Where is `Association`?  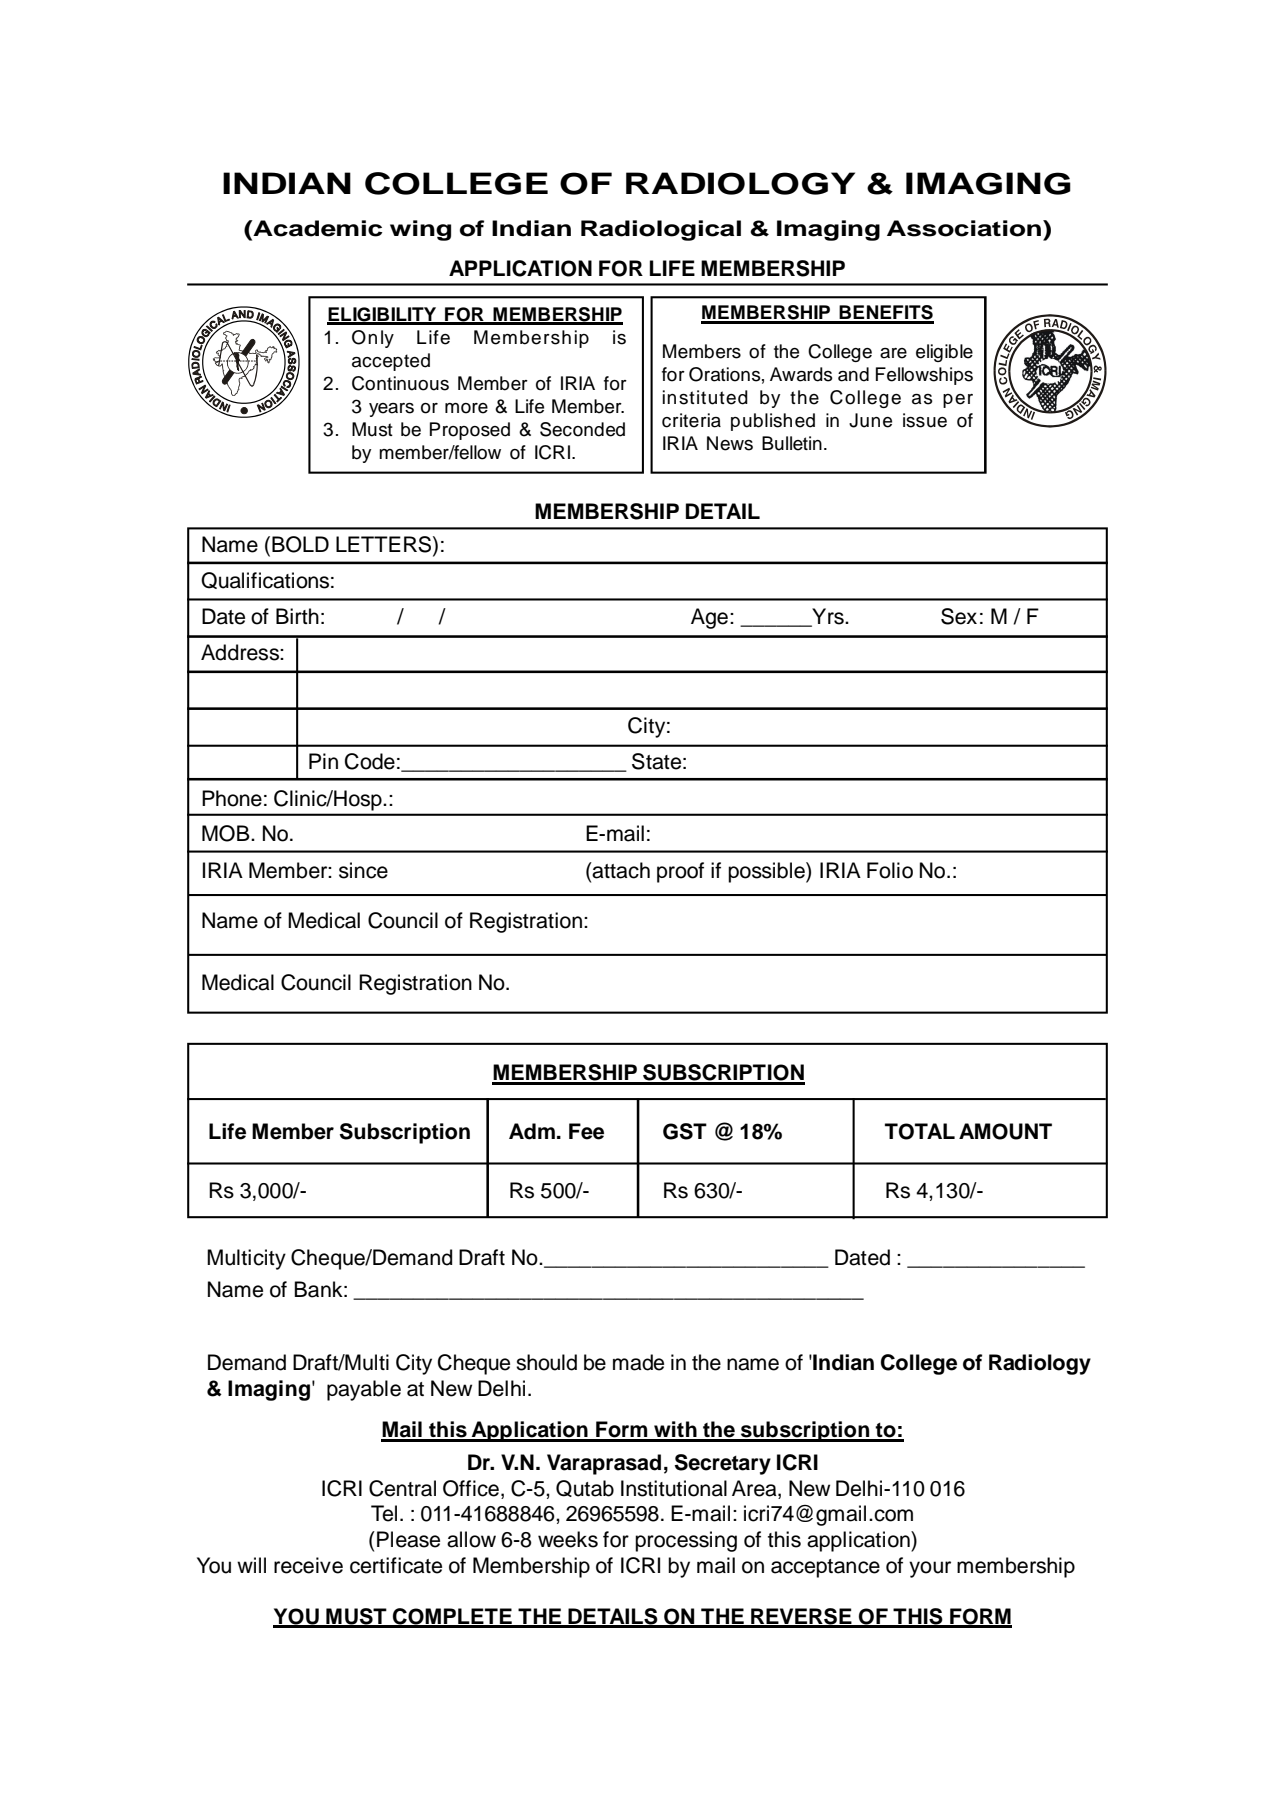
Association is located at coordinates (965, 228).
